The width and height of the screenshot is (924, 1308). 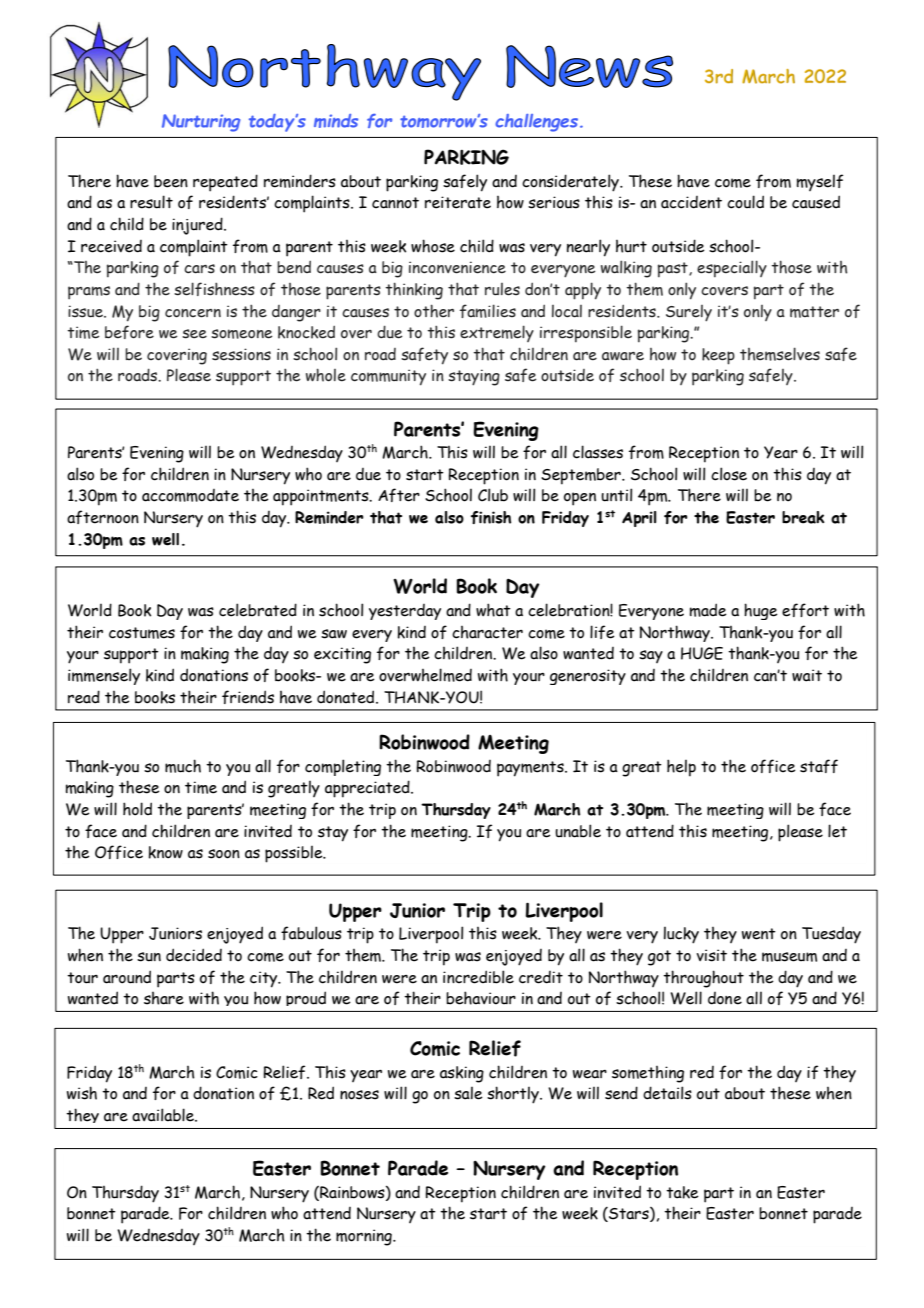 I want to click on behaviour, so click(x=481, y=998).
